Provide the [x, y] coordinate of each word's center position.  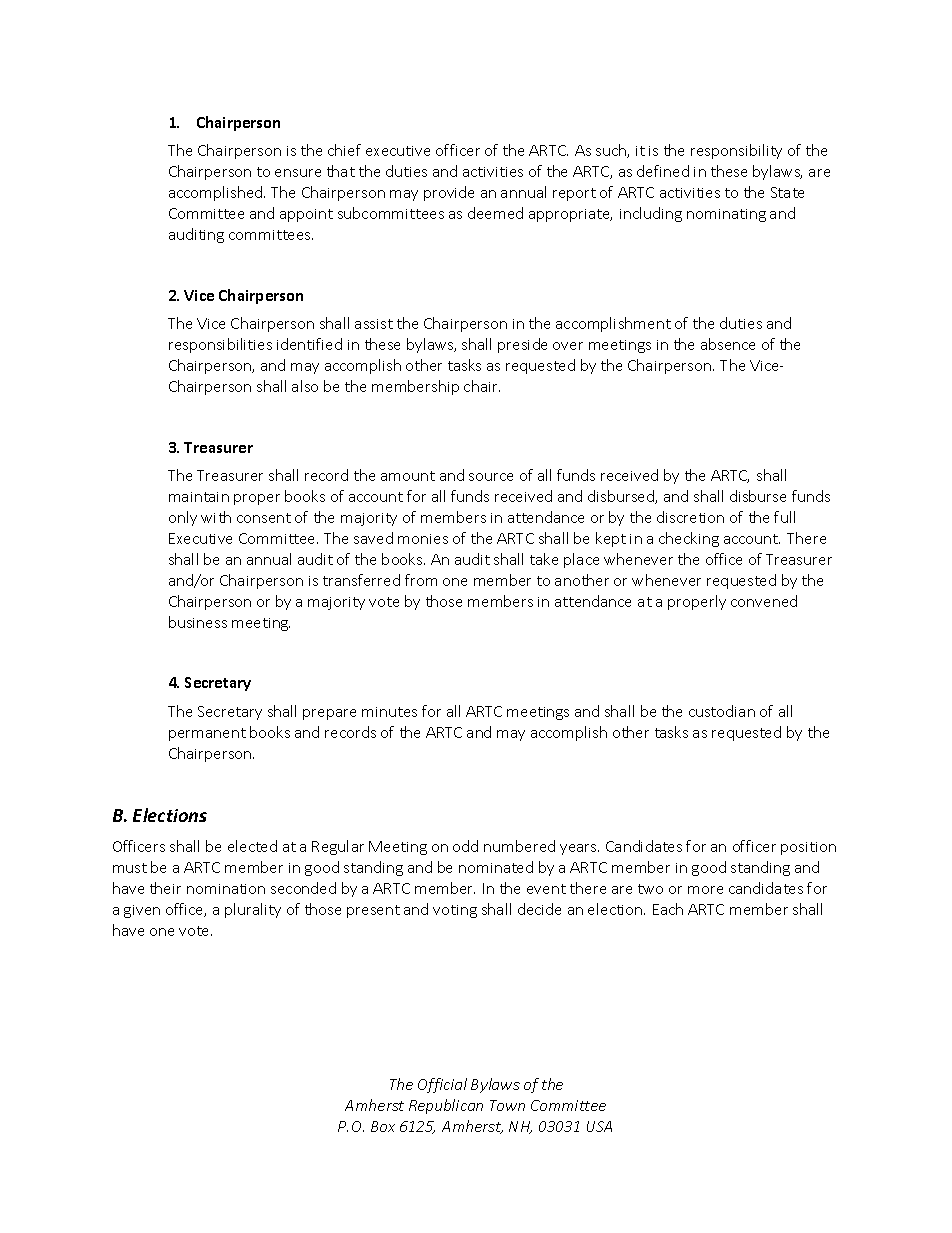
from [421, 580]
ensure [298, 173]
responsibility [736, 151]
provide [449, 193]
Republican [446, 1106]
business [198, 622]
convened [764, 601]
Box [383, 1126]
